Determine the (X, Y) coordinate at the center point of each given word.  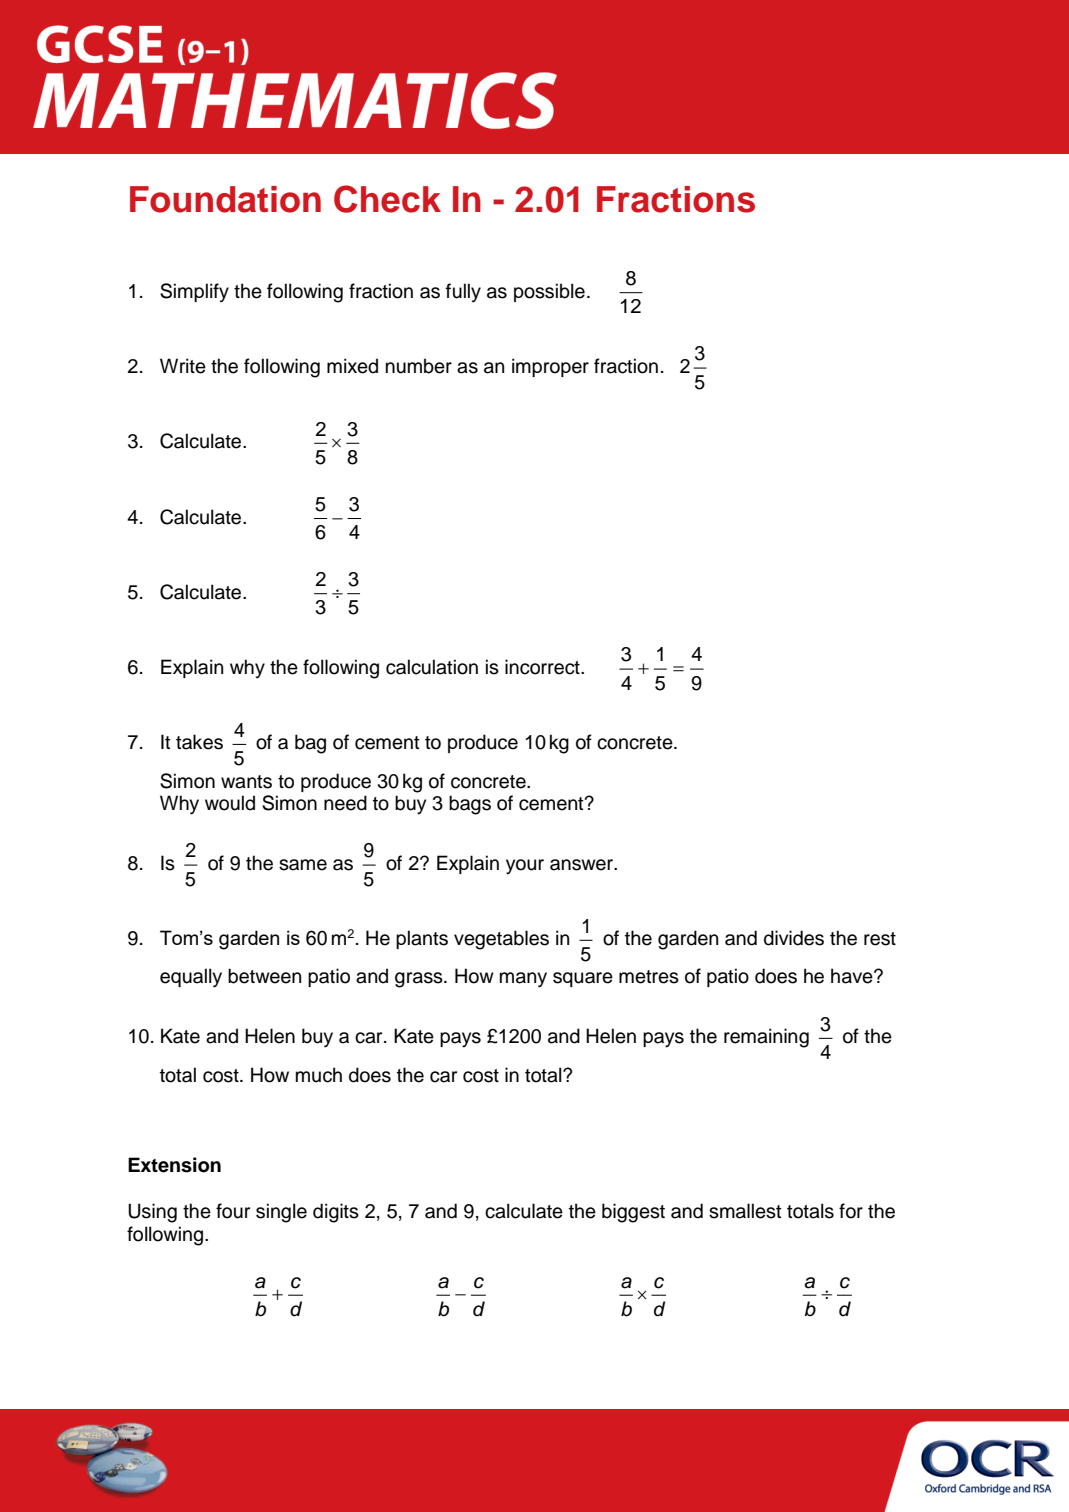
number (419, 366)
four (233, 1211)
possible (549, 292)
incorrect (543, 667)
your (525, 867)
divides (794, 938)
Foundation (225, 199)
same (303, 865)
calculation (432, 667)
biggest (633, 1213)
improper (550, 367)
